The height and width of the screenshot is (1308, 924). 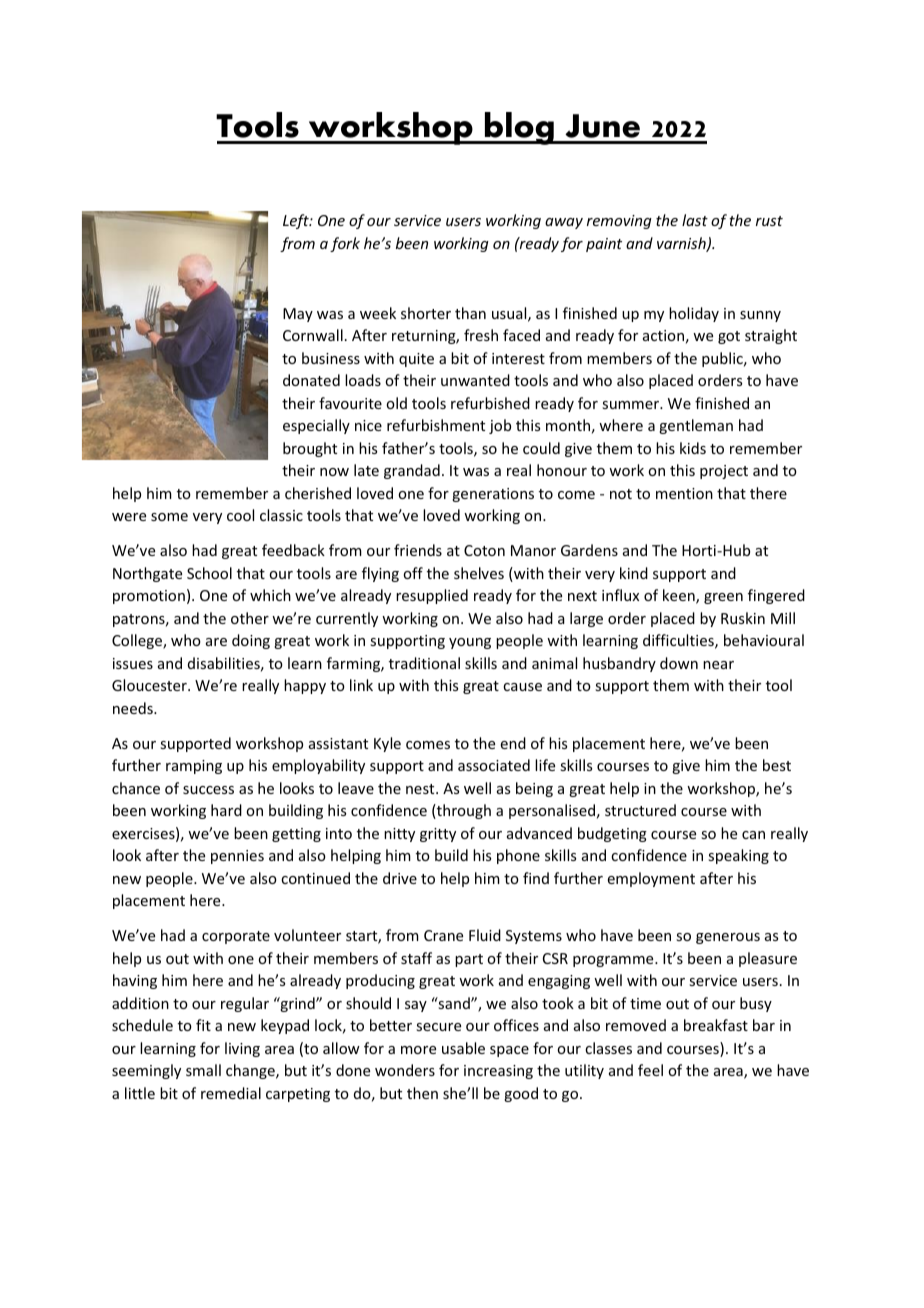 What do you see at coordinates (463, 1048) in the screenshot?
I see `usable` at bounding box center [463, 1048].
